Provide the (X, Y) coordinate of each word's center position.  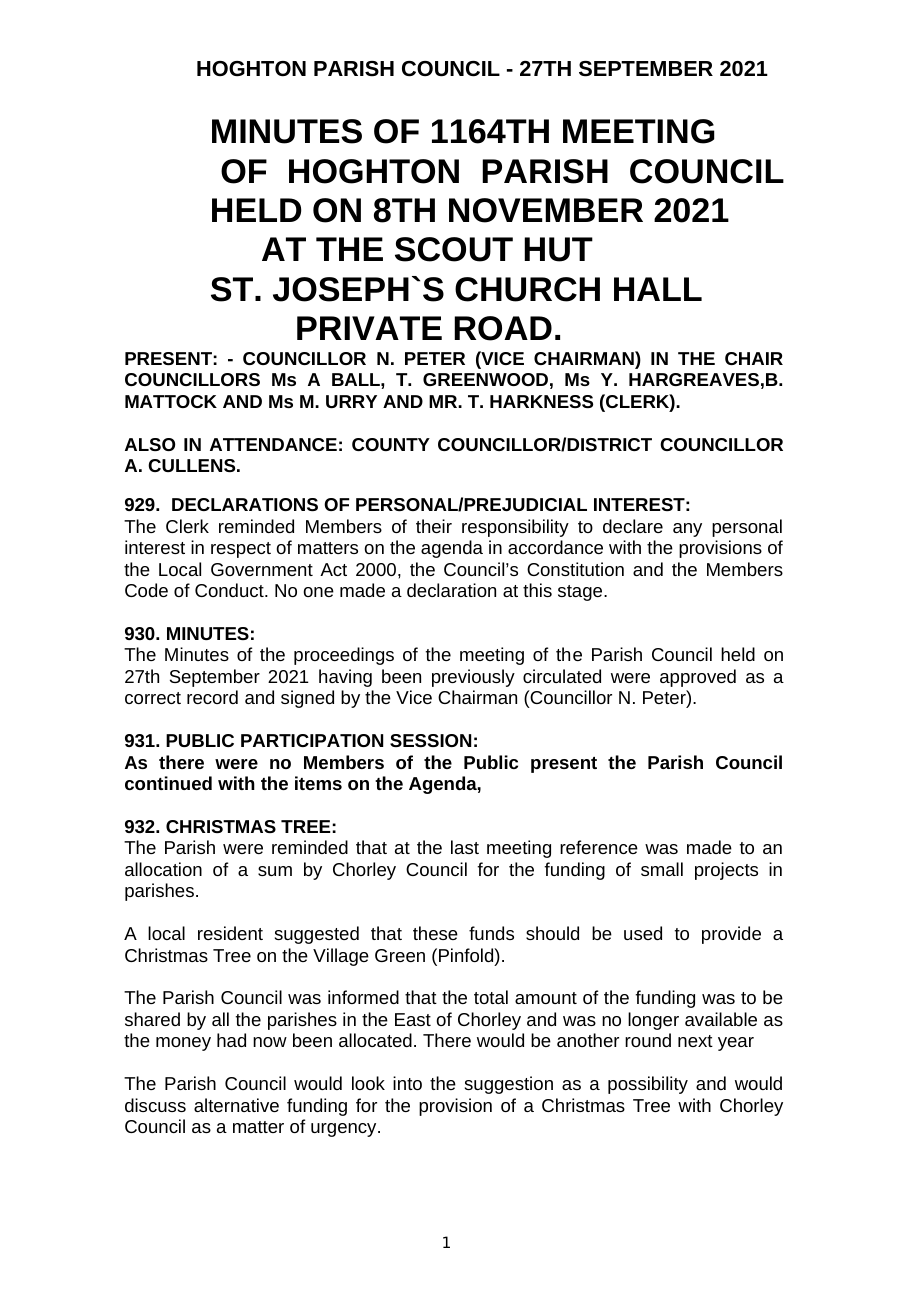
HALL (658, 289)
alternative (236, 1105)
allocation (163, 869)
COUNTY (391, 444)
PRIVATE (369, 328)
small (662, 869)
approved (698, 678)
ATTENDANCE (273, 444)
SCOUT (454, 249)
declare (633, 526)
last (465, 847)
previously (473, 678)
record (212, 697)
